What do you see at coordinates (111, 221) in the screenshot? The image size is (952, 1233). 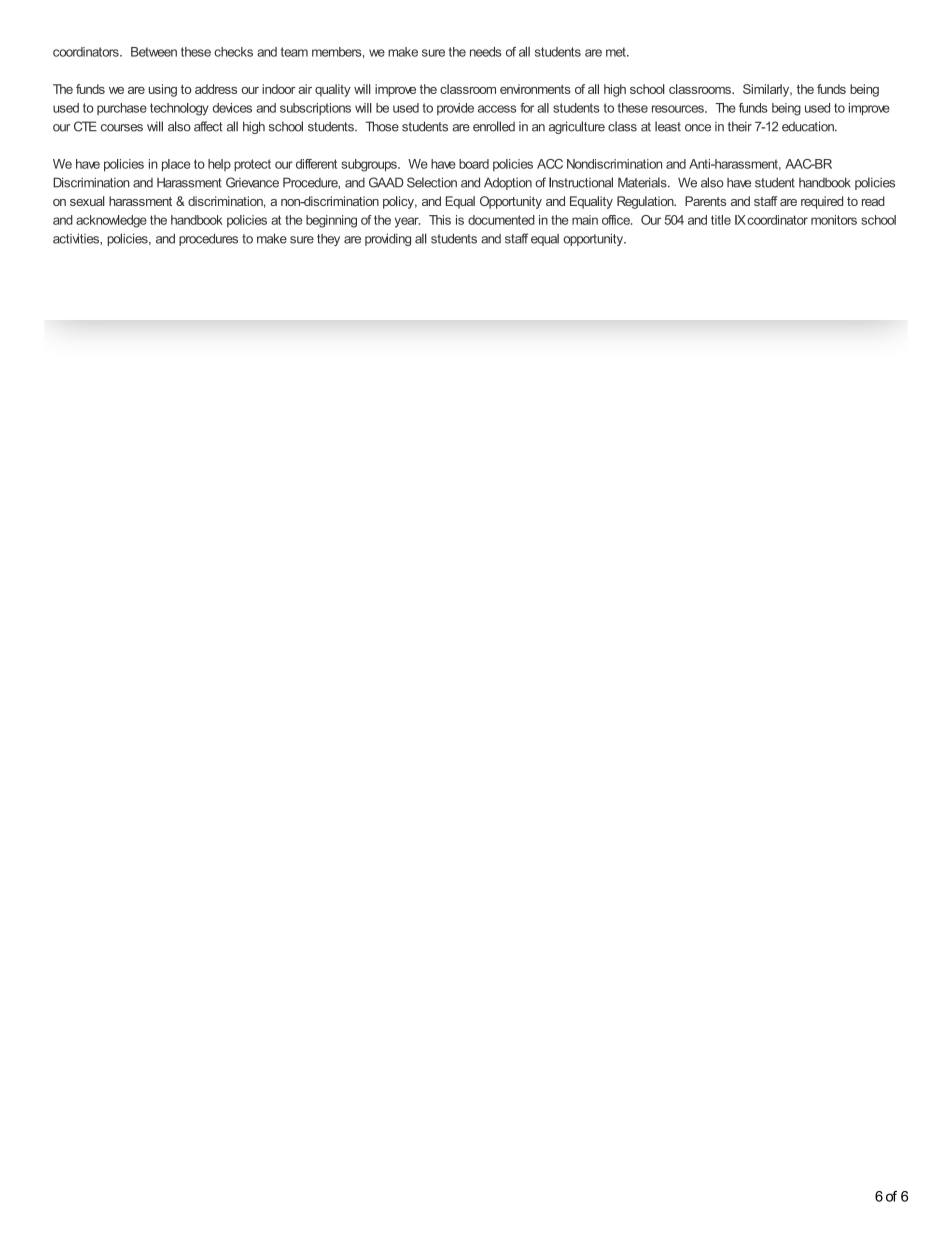 I see `acknowledge` at bounding box center [111, 221].
